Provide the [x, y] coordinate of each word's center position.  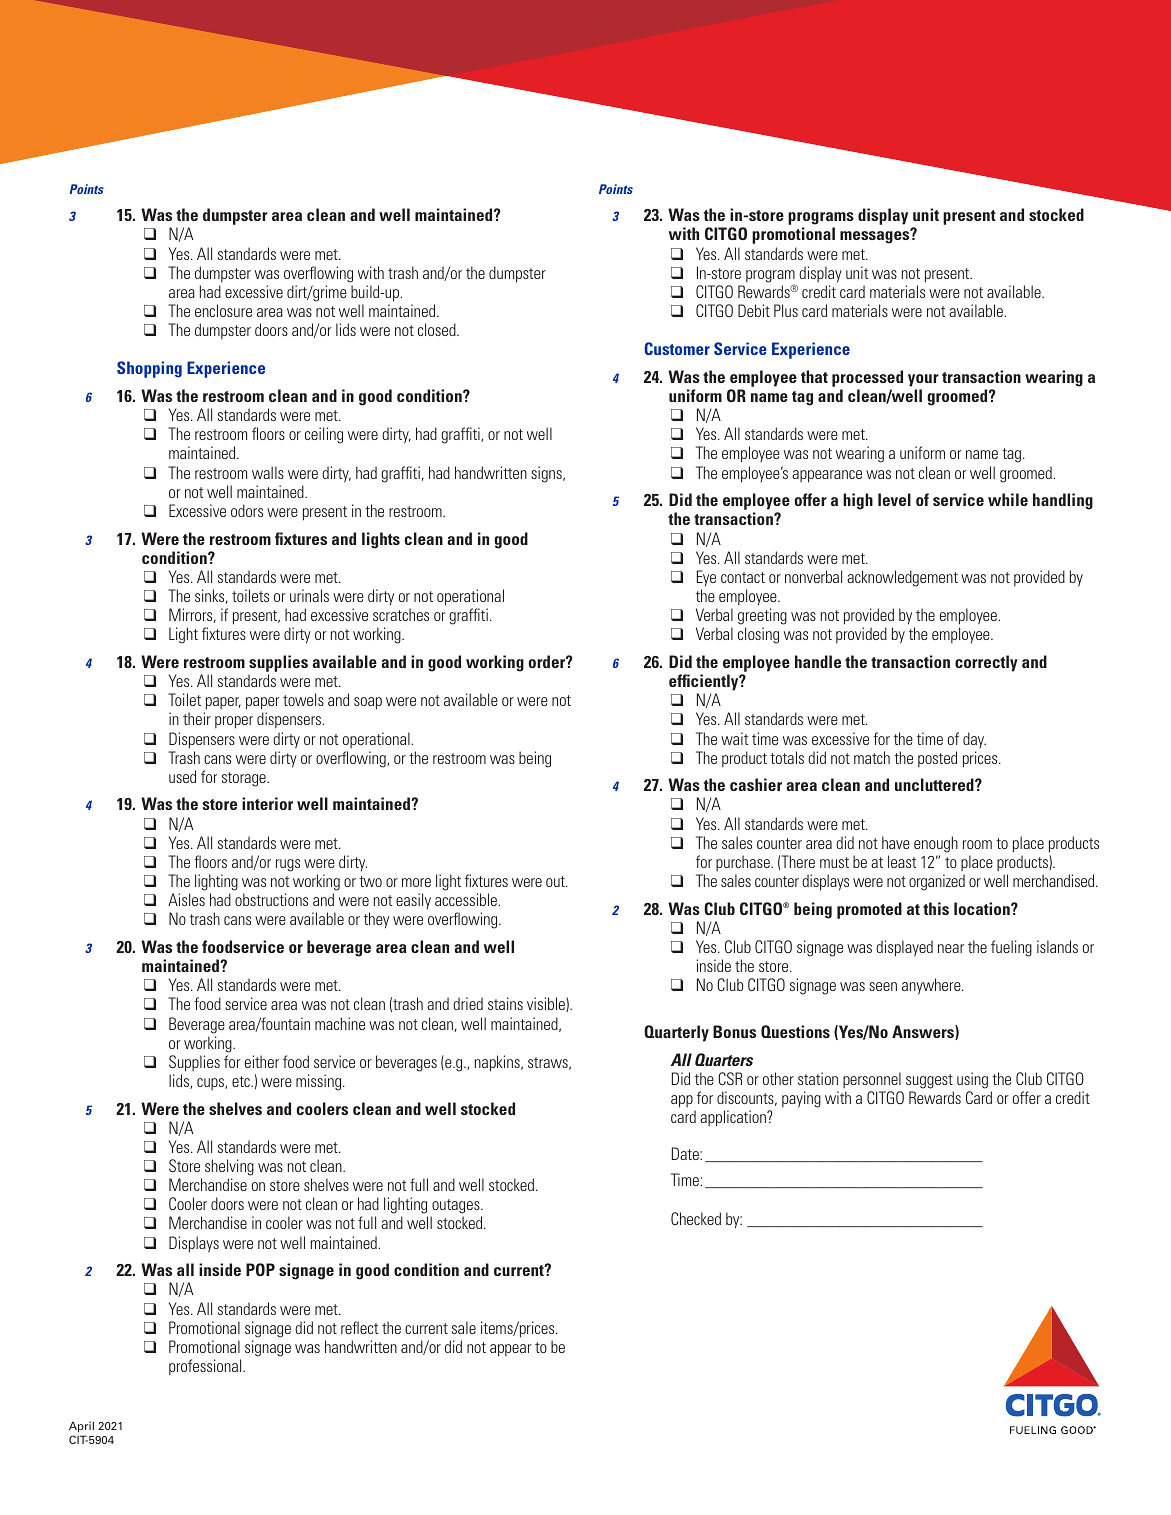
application [734, 1118]
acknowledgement [902, 578]
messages [876, 237]
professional [206, 1367]
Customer [677, 348]
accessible [466, 899]
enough [936, 844]
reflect [359, 1327]
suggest [929, 1081]
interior [267, 803]
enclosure [223, 310]
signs [547, 474]
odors [247, 510]
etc [242, 1081]
